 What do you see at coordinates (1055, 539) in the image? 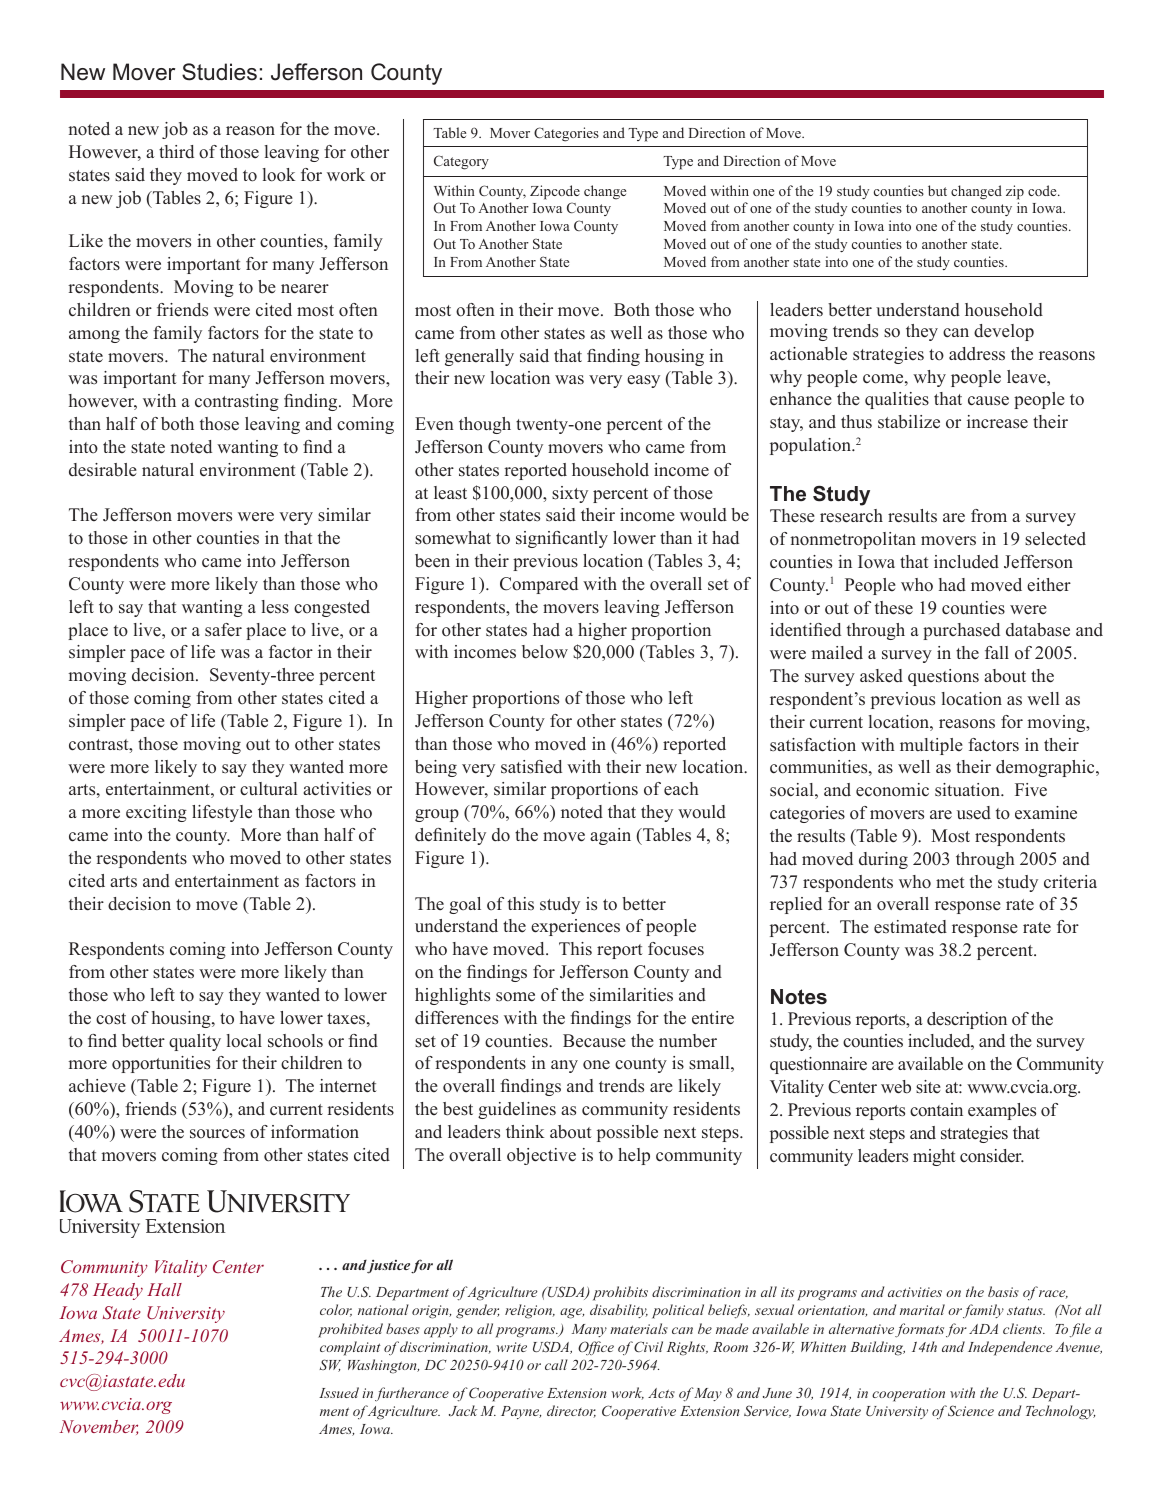
I see `selected` at bounding box center [1055, 539].
